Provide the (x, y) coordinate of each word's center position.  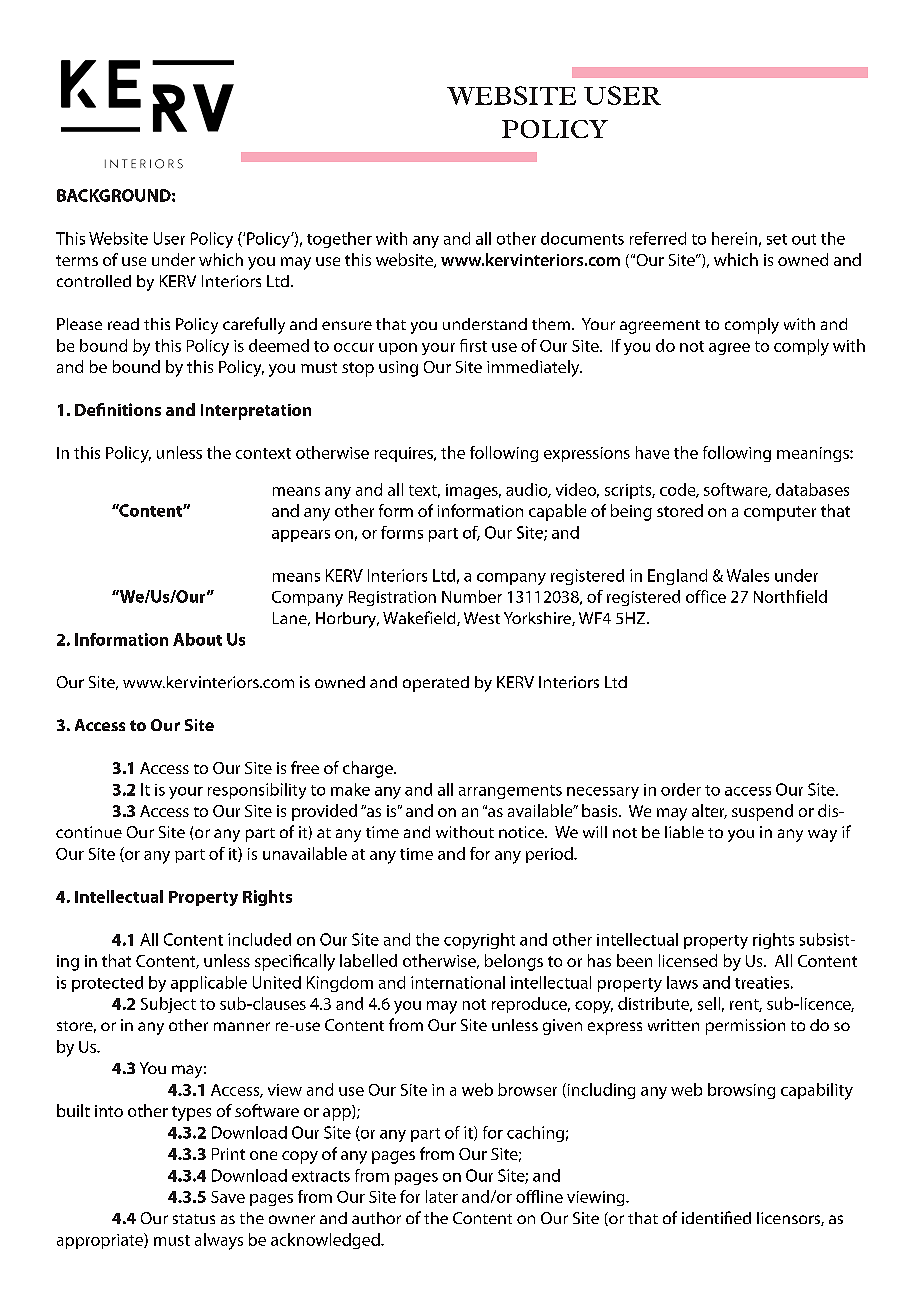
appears (301, 536)
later (442, 1196)
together (339, 240)
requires (405, 454)
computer (780, 513)
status (194, 1219)
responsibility (257, 791)
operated (436, 684)
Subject (168, 1005)
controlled (94, 281)
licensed (688, 960)
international (458, 982)
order (681, 789)
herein (734, 238)
